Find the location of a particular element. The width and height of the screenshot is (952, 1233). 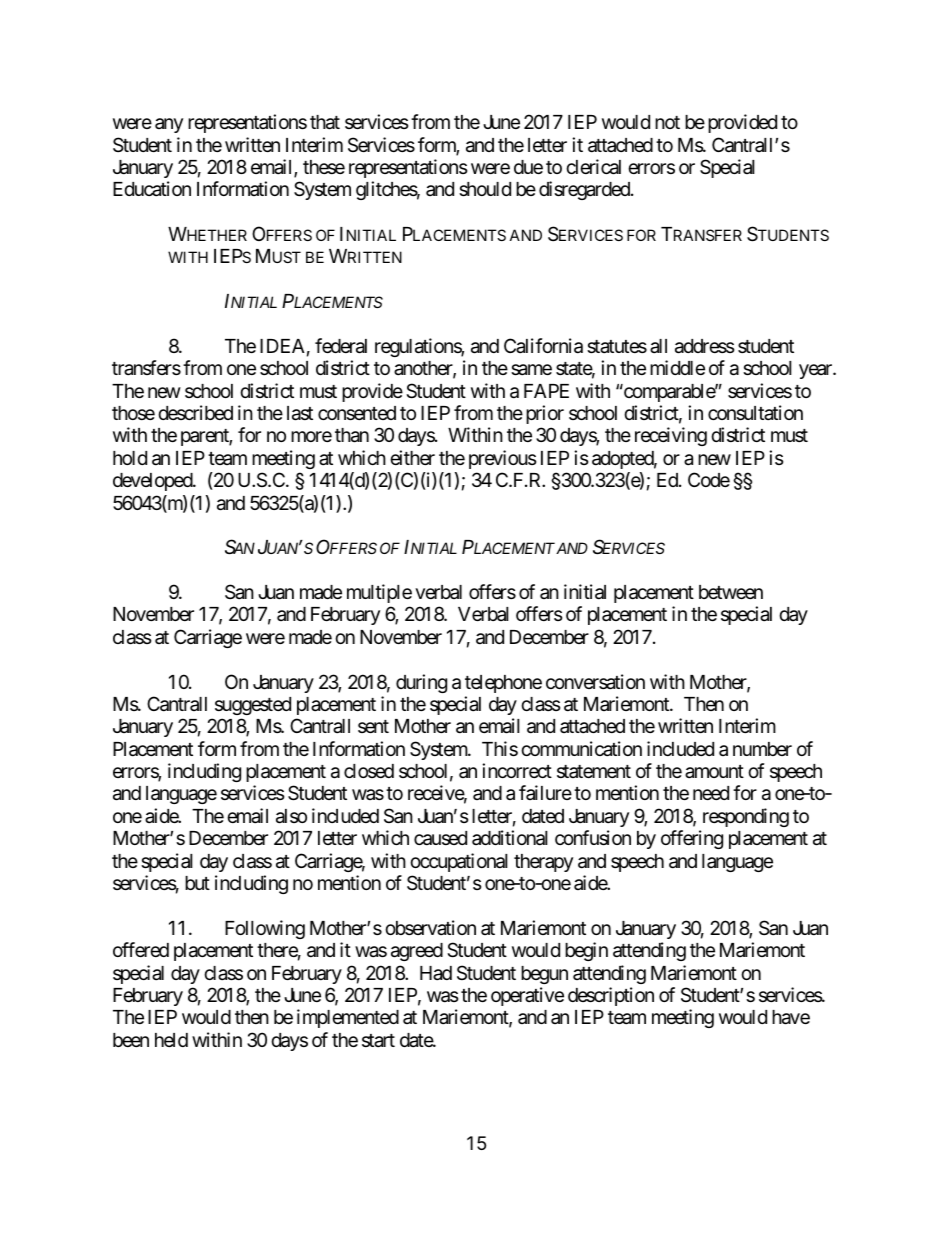

during is located at coordinates (421, 683).
